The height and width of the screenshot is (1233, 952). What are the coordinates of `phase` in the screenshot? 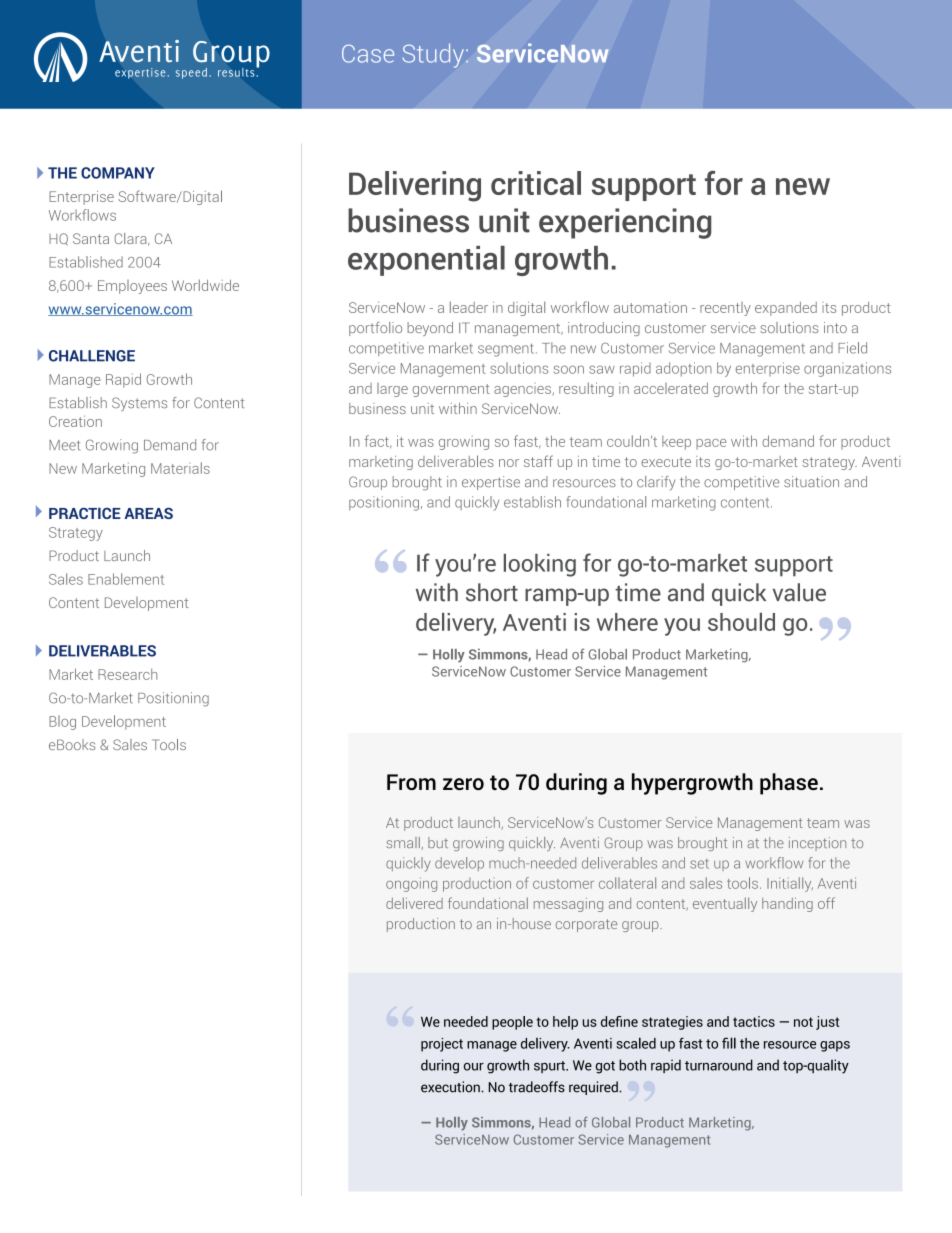 It's located at (789, 784).
